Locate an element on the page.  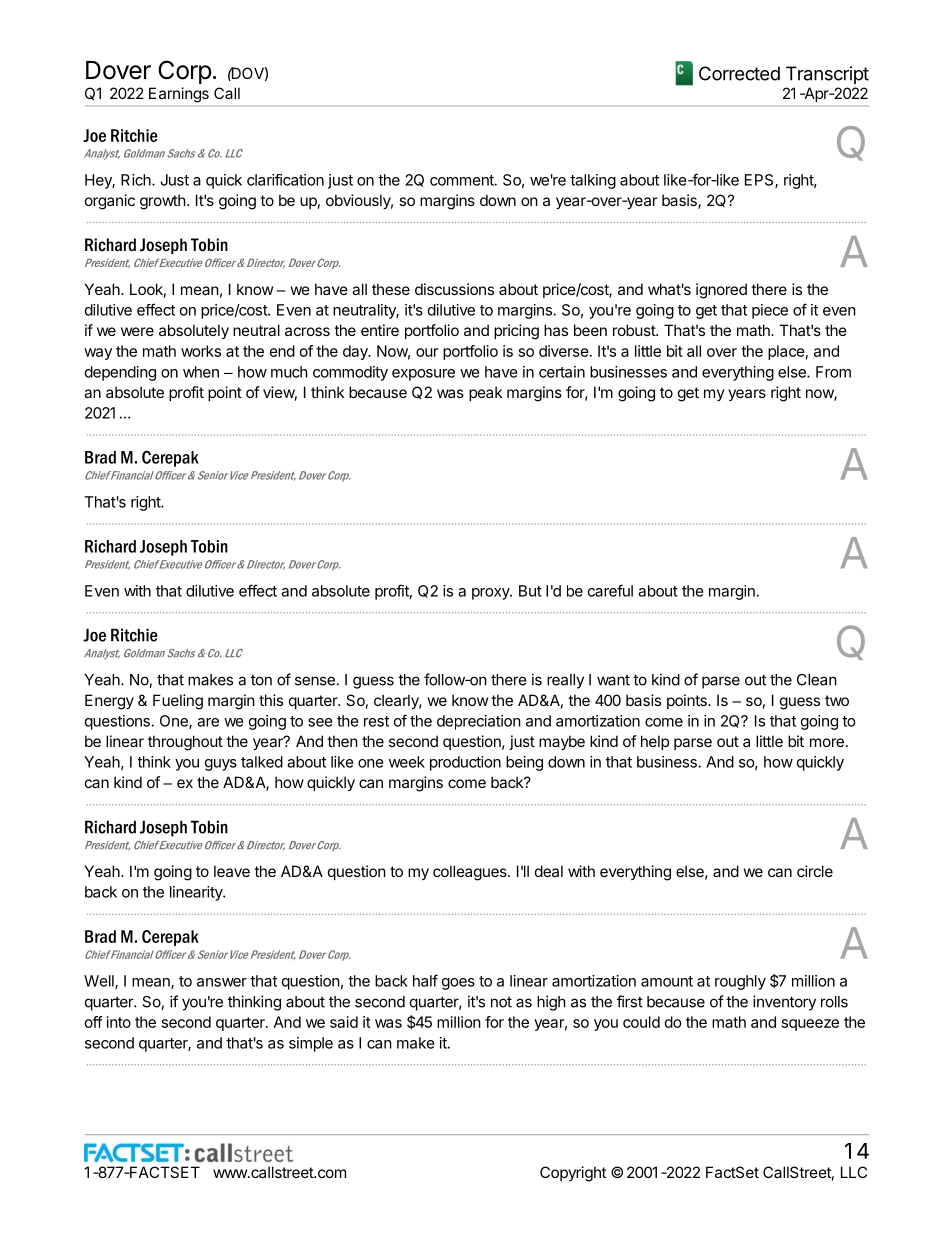
answer is located at coordinates (222, 982).
